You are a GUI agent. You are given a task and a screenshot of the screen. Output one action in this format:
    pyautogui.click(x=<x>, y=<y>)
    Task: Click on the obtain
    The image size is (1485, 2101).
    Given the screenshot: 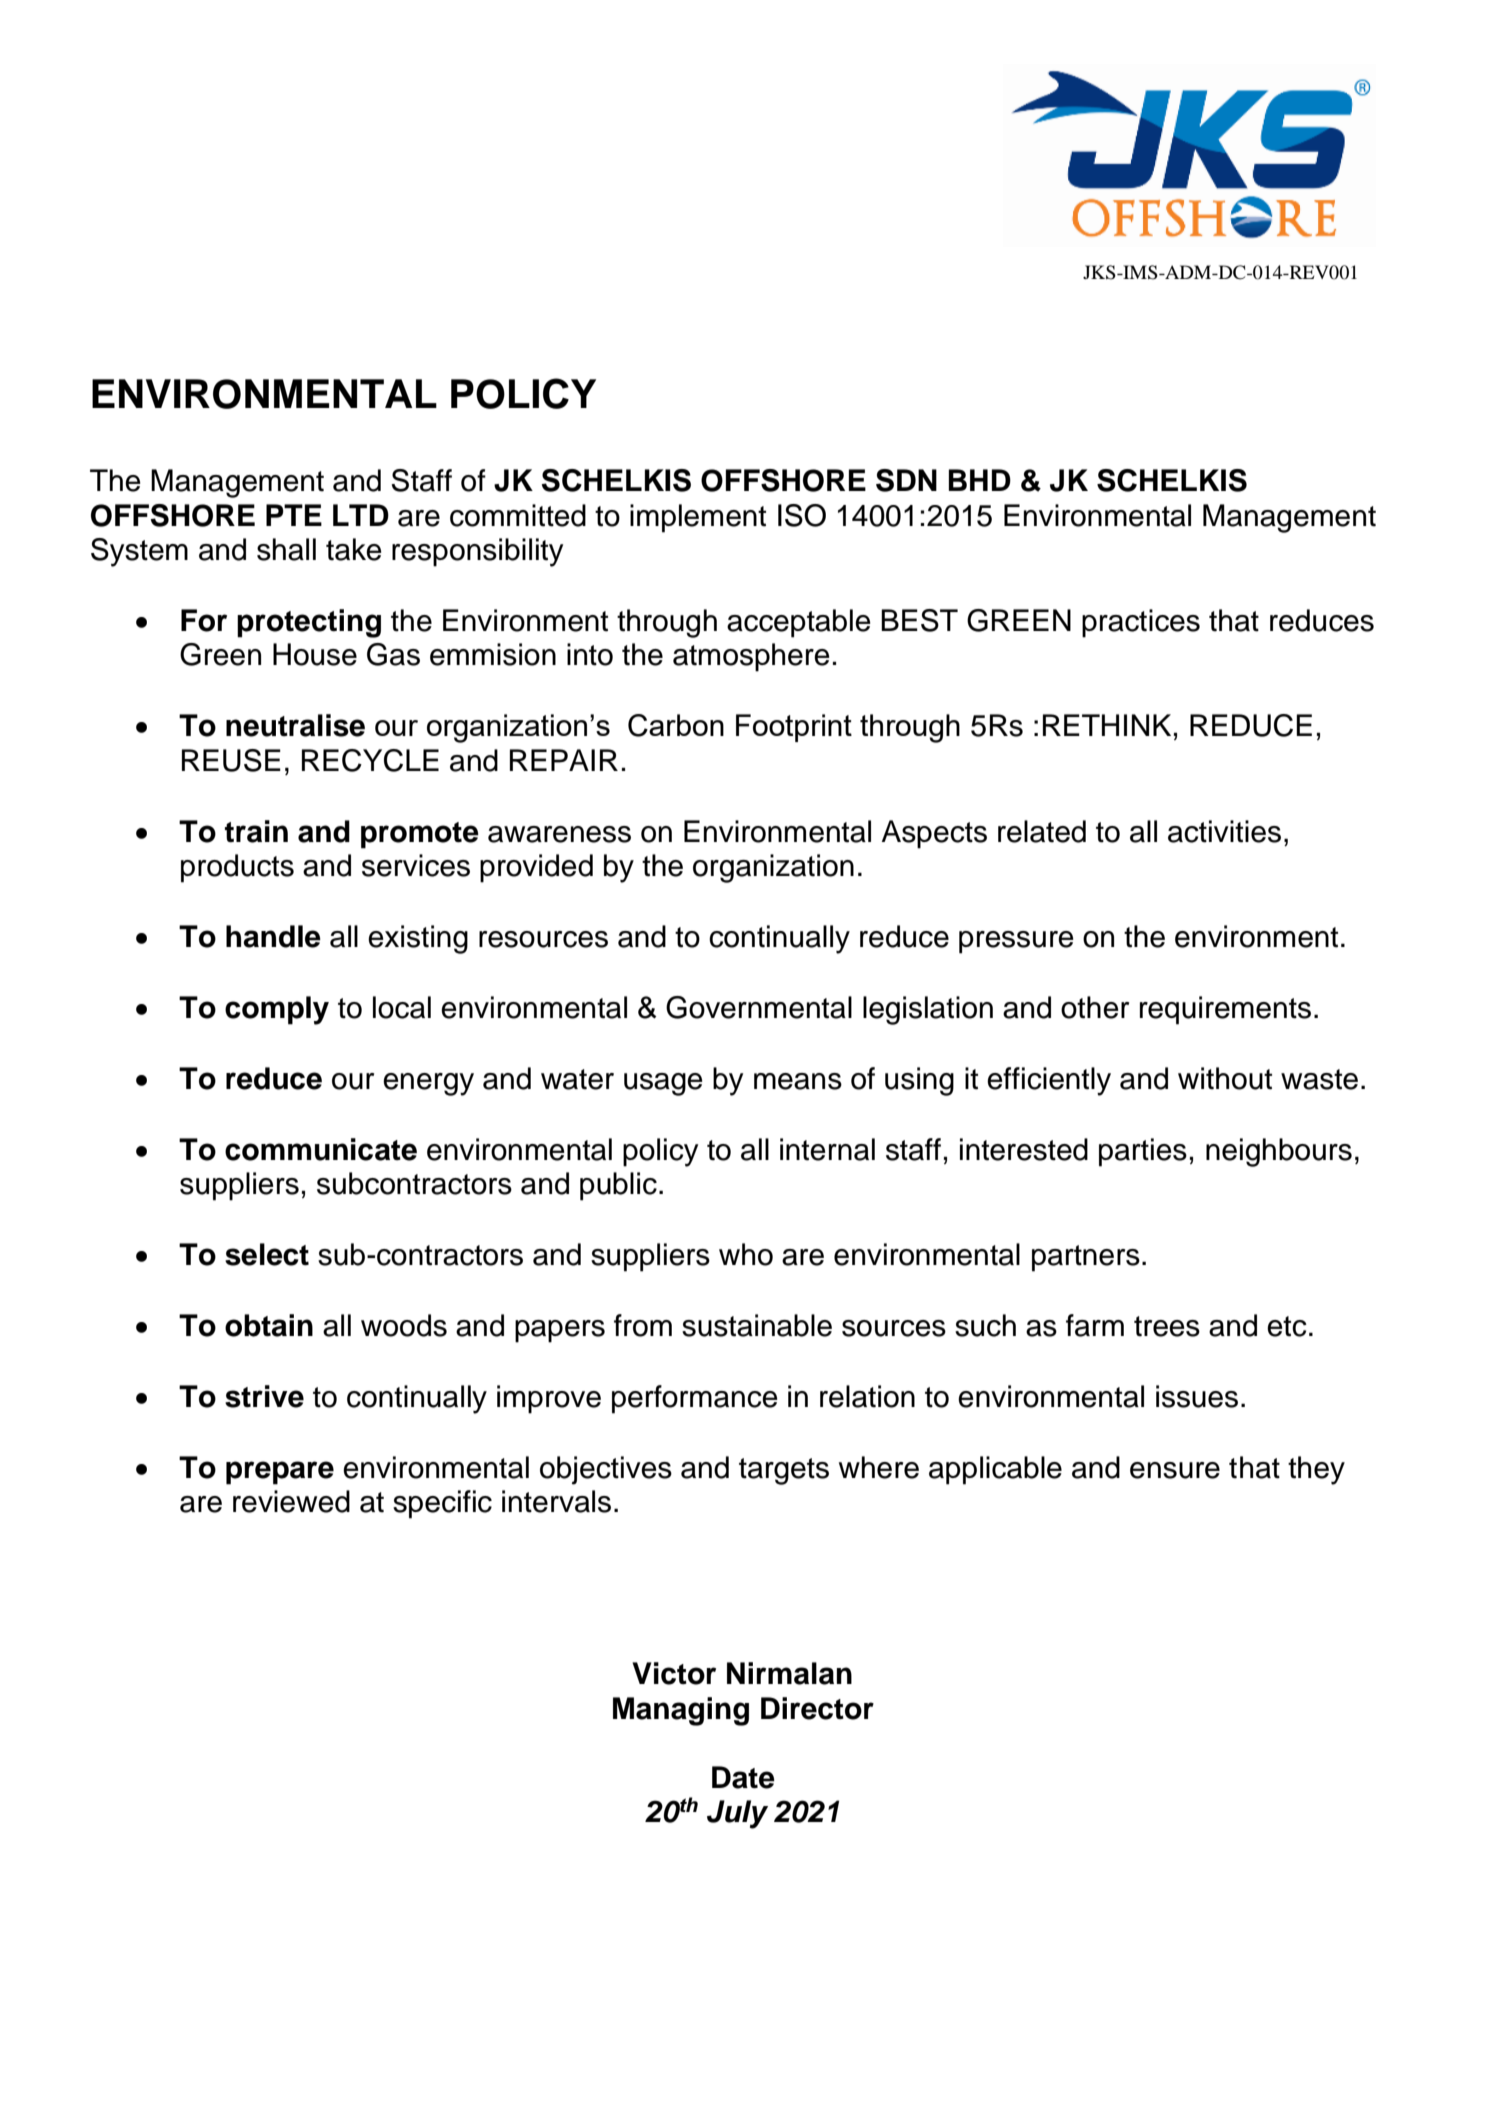 What is the action you would take?
    pyautogui.click(x=269, y=1325)
